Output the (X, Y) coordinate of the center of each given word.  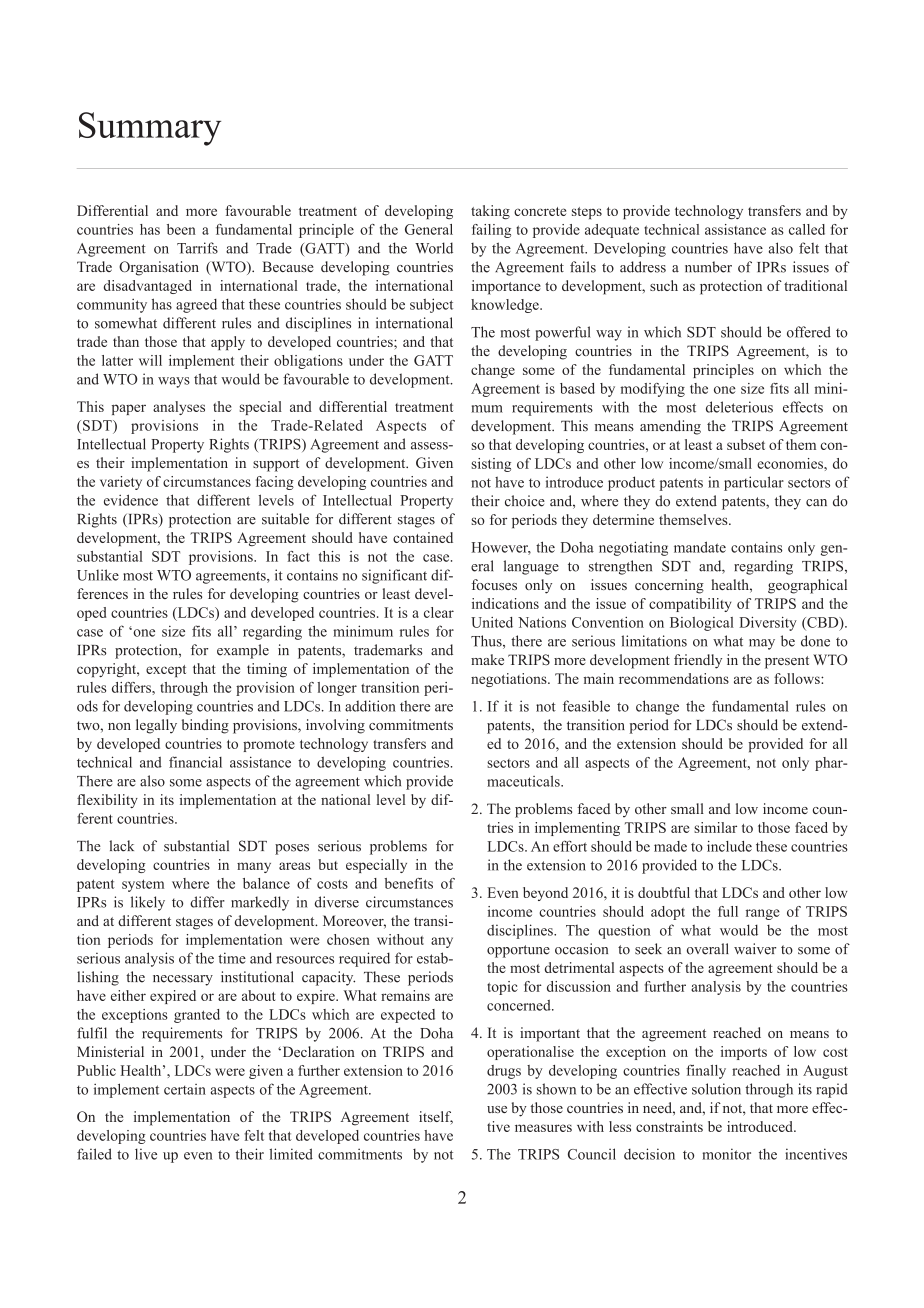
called (807, 229)
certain (185, 1089)
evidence (131, 500)
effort (570, 846)
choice (525, 501)
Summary (150, 129)
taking (490, 212)
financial (195, 762)
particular (754, 483)
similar (715, 827)
